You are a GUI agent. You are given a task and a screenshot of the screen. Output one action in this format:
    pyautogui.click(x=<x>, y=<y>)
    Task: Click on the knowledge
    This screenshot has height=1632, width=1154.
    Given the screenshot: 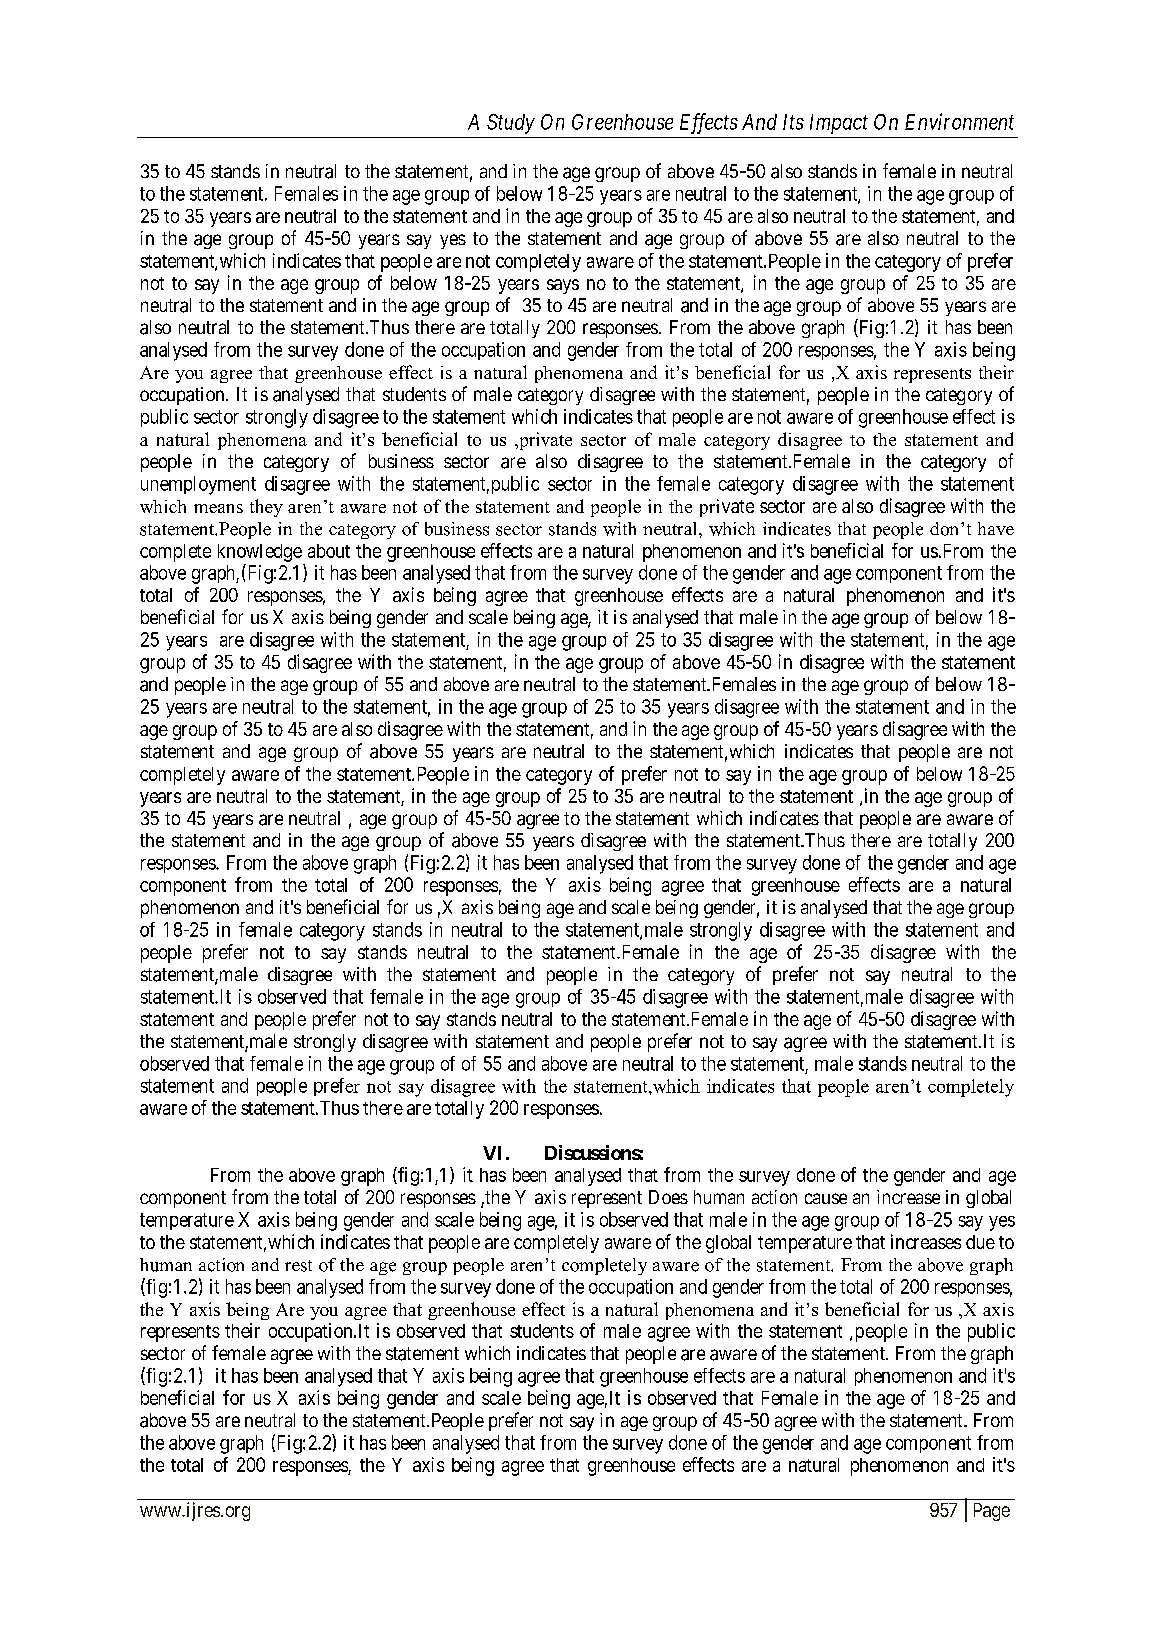 What is the action you would take?
    pyautogui.click(x=260, y=553)
